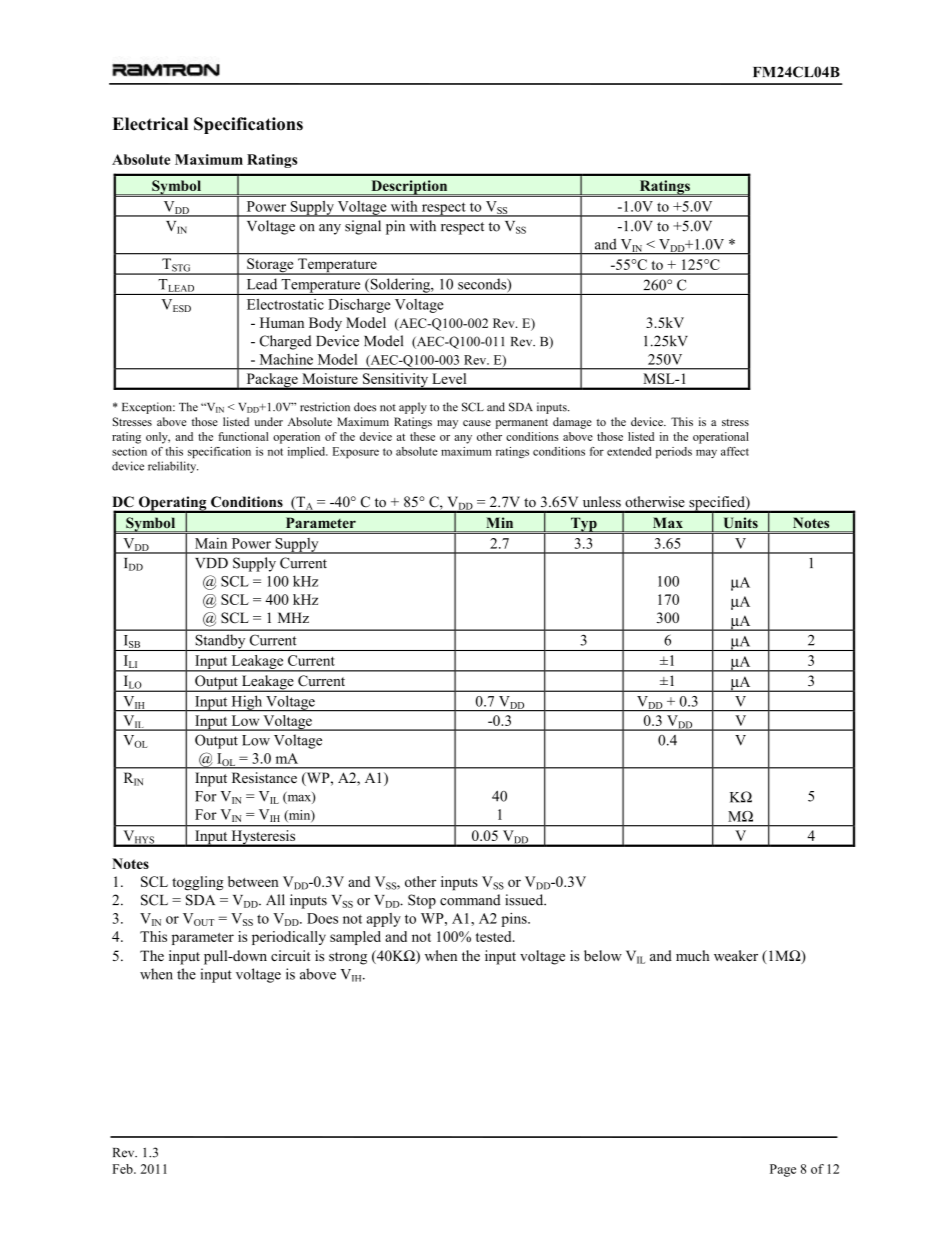 The width and height of the screenshot is (952, 1233). Describe the element at coordinates (173, 467) in the screenshot. I see `reliability` at that location.
